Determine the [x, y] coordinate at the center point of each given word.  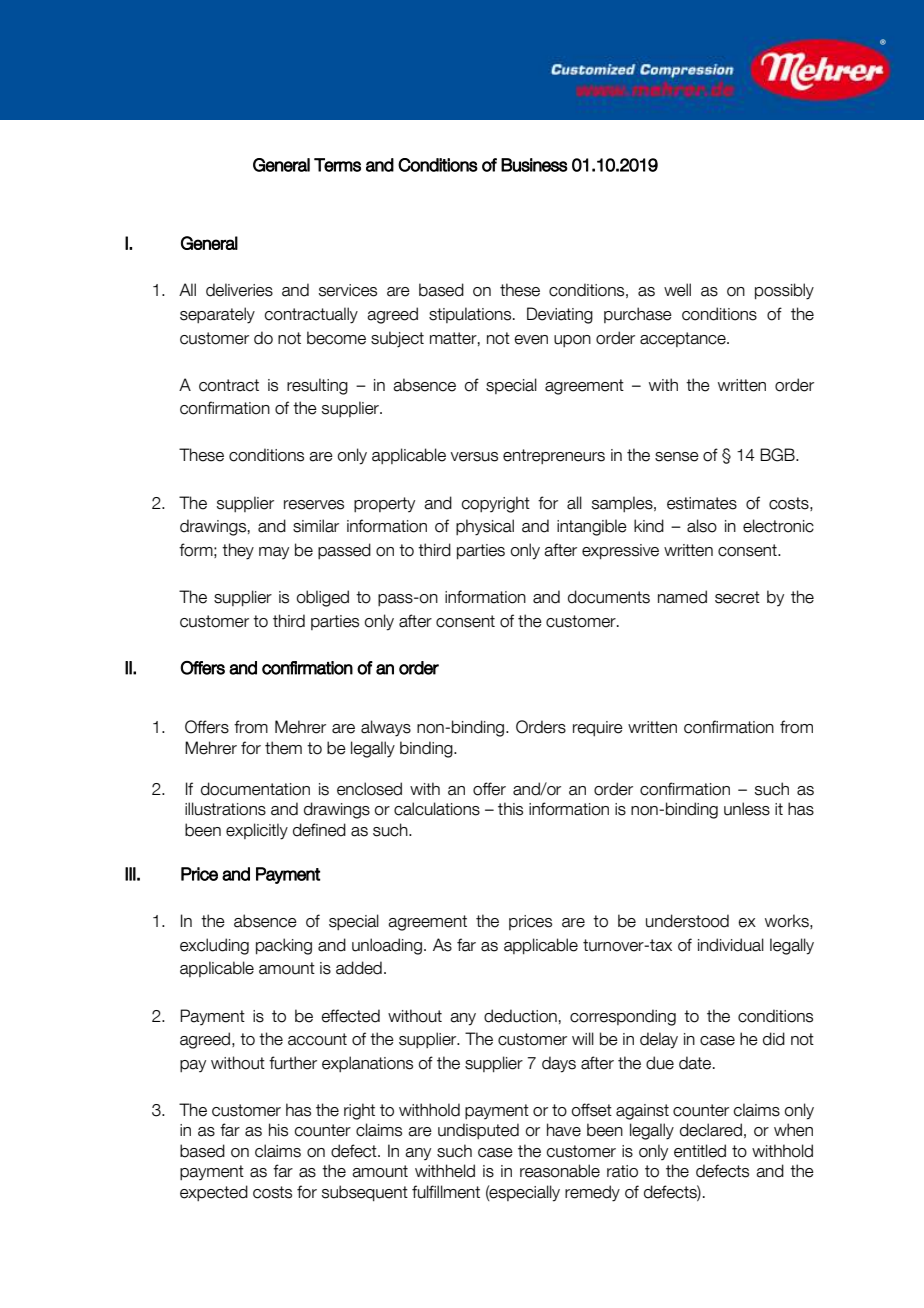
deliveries [239, 290]
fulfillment [446, 1192]
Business [534, 165]
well [677, 290]
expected [214, 1193]
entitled [700, 1151]
